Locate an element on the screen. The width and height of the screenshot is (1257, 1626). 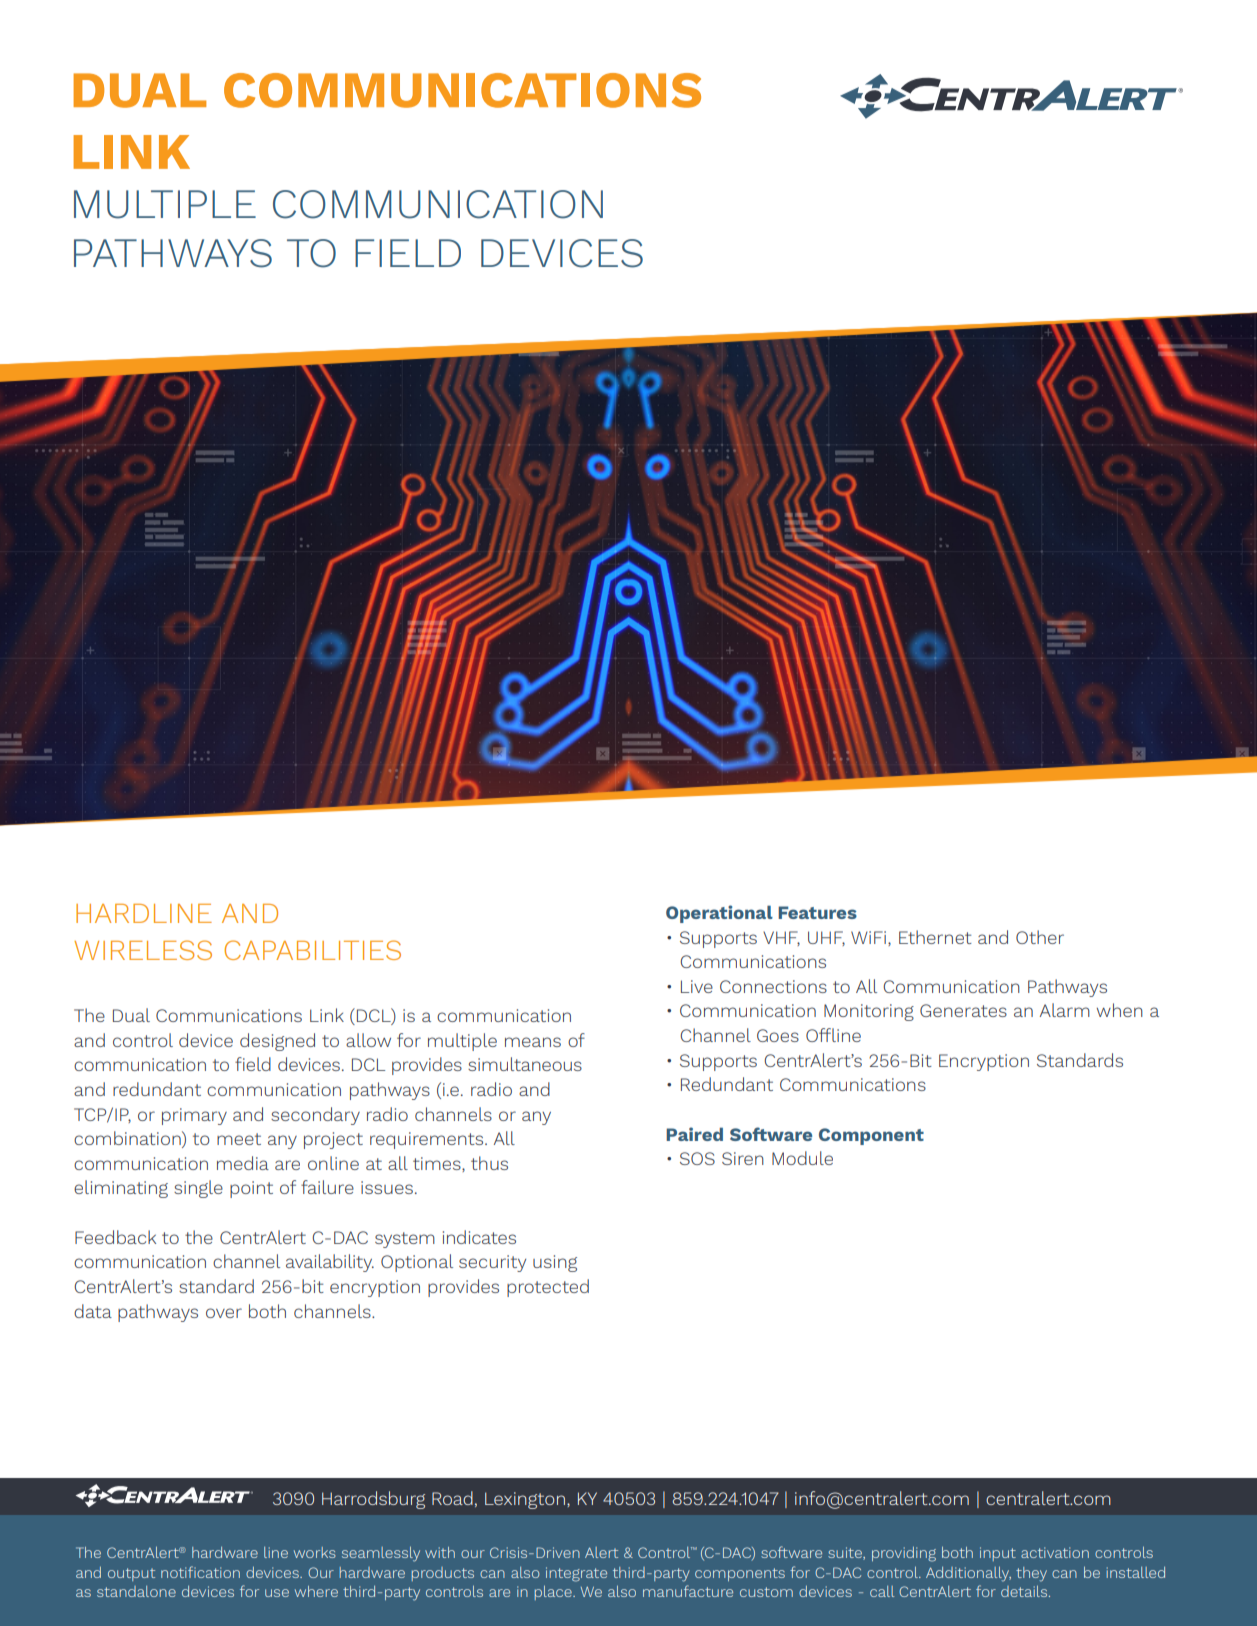
Other is located at coordinates (1040, 937).
